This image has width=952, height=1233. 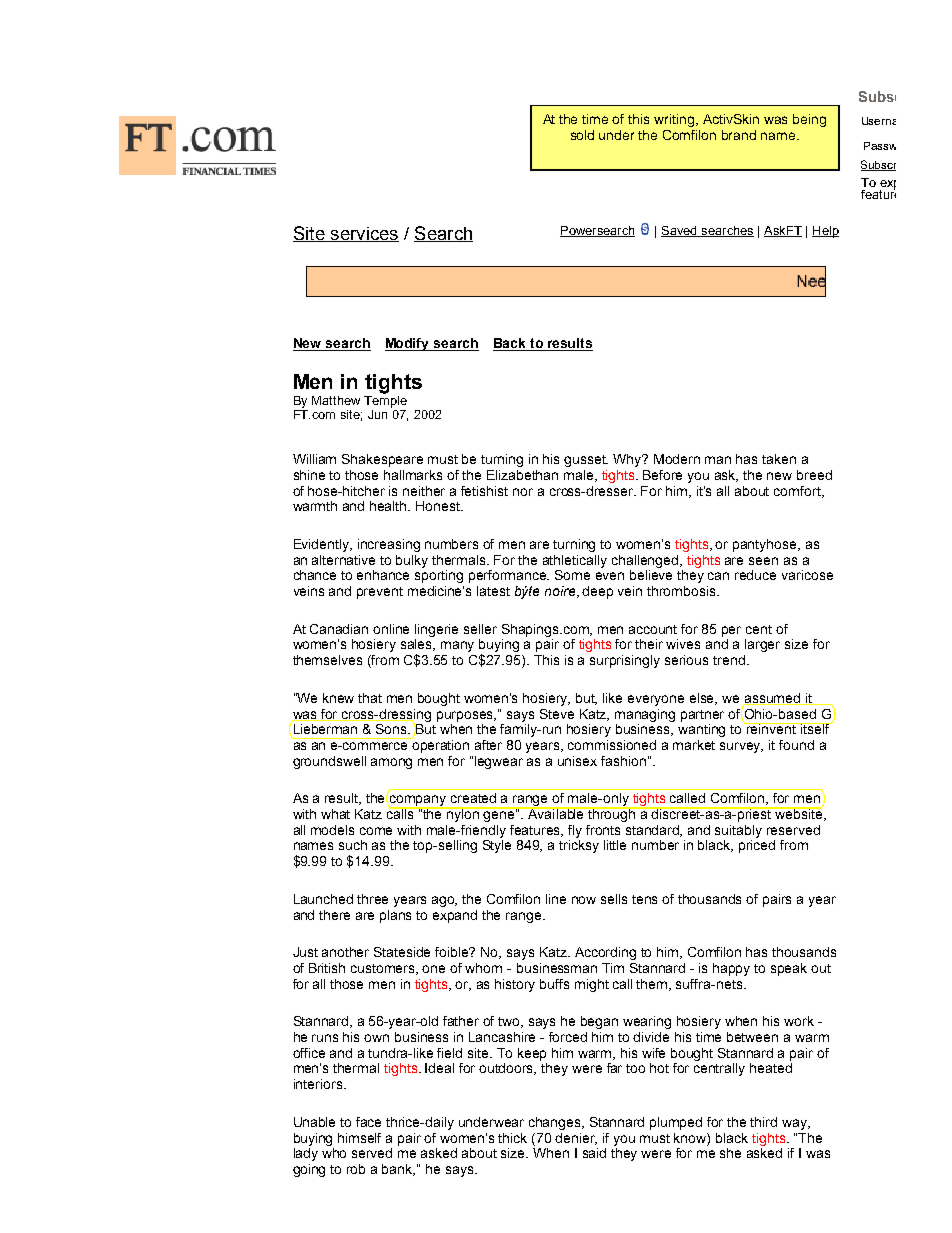 I want to click on services, so click(x=363, y=234).
